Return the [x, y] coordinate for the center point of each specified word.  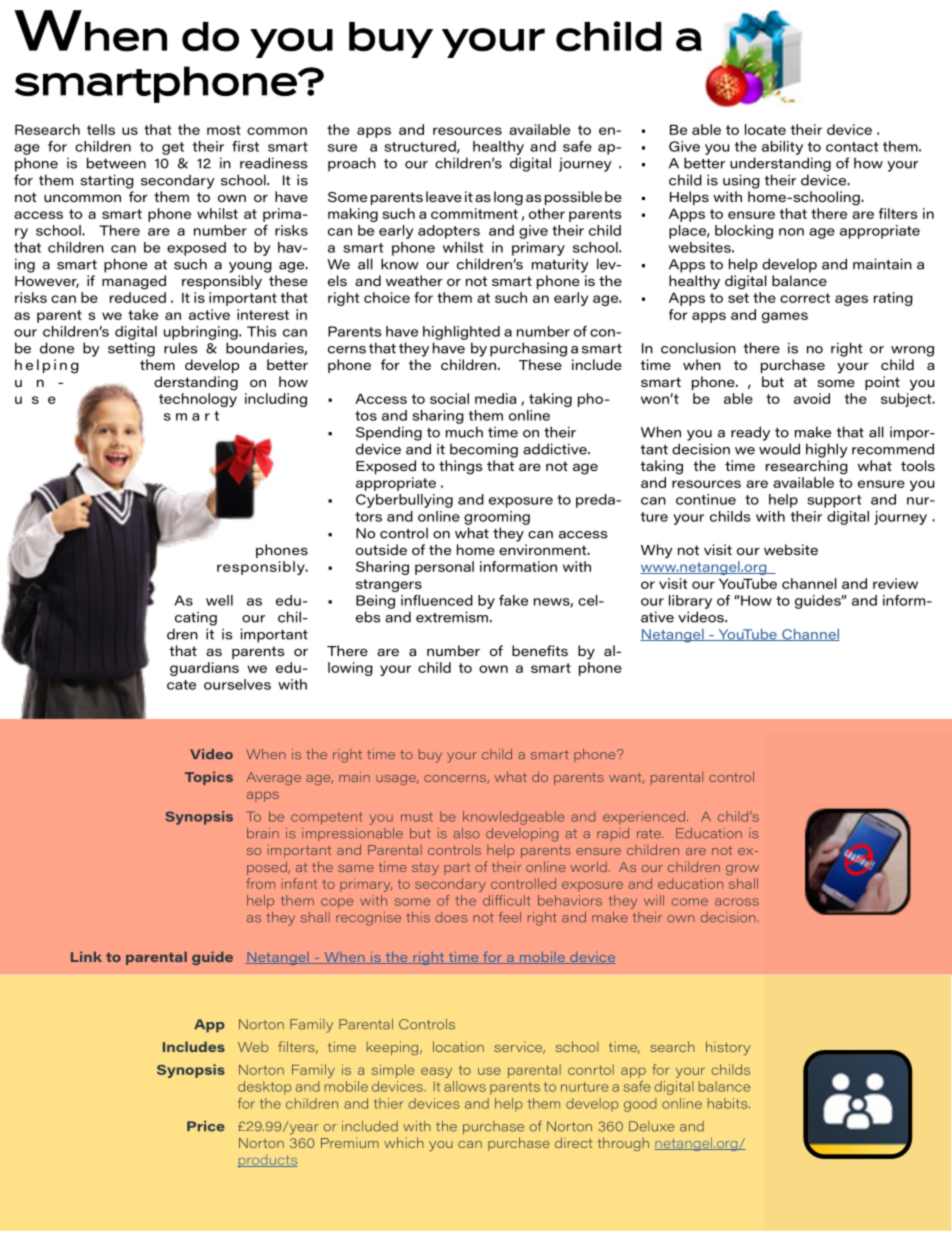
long [508, 198]
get [173, 148]
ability [782, 148]
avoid [812, 398]
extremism [452, 617]
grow [742, 870]
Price [206, 1126]
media [495, 398]
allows [465, 1086]
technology [198, 400]
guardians [204, 669]
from [261, 883]
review [895, 583]
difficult [507, 900]
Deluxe [651, 1126]
